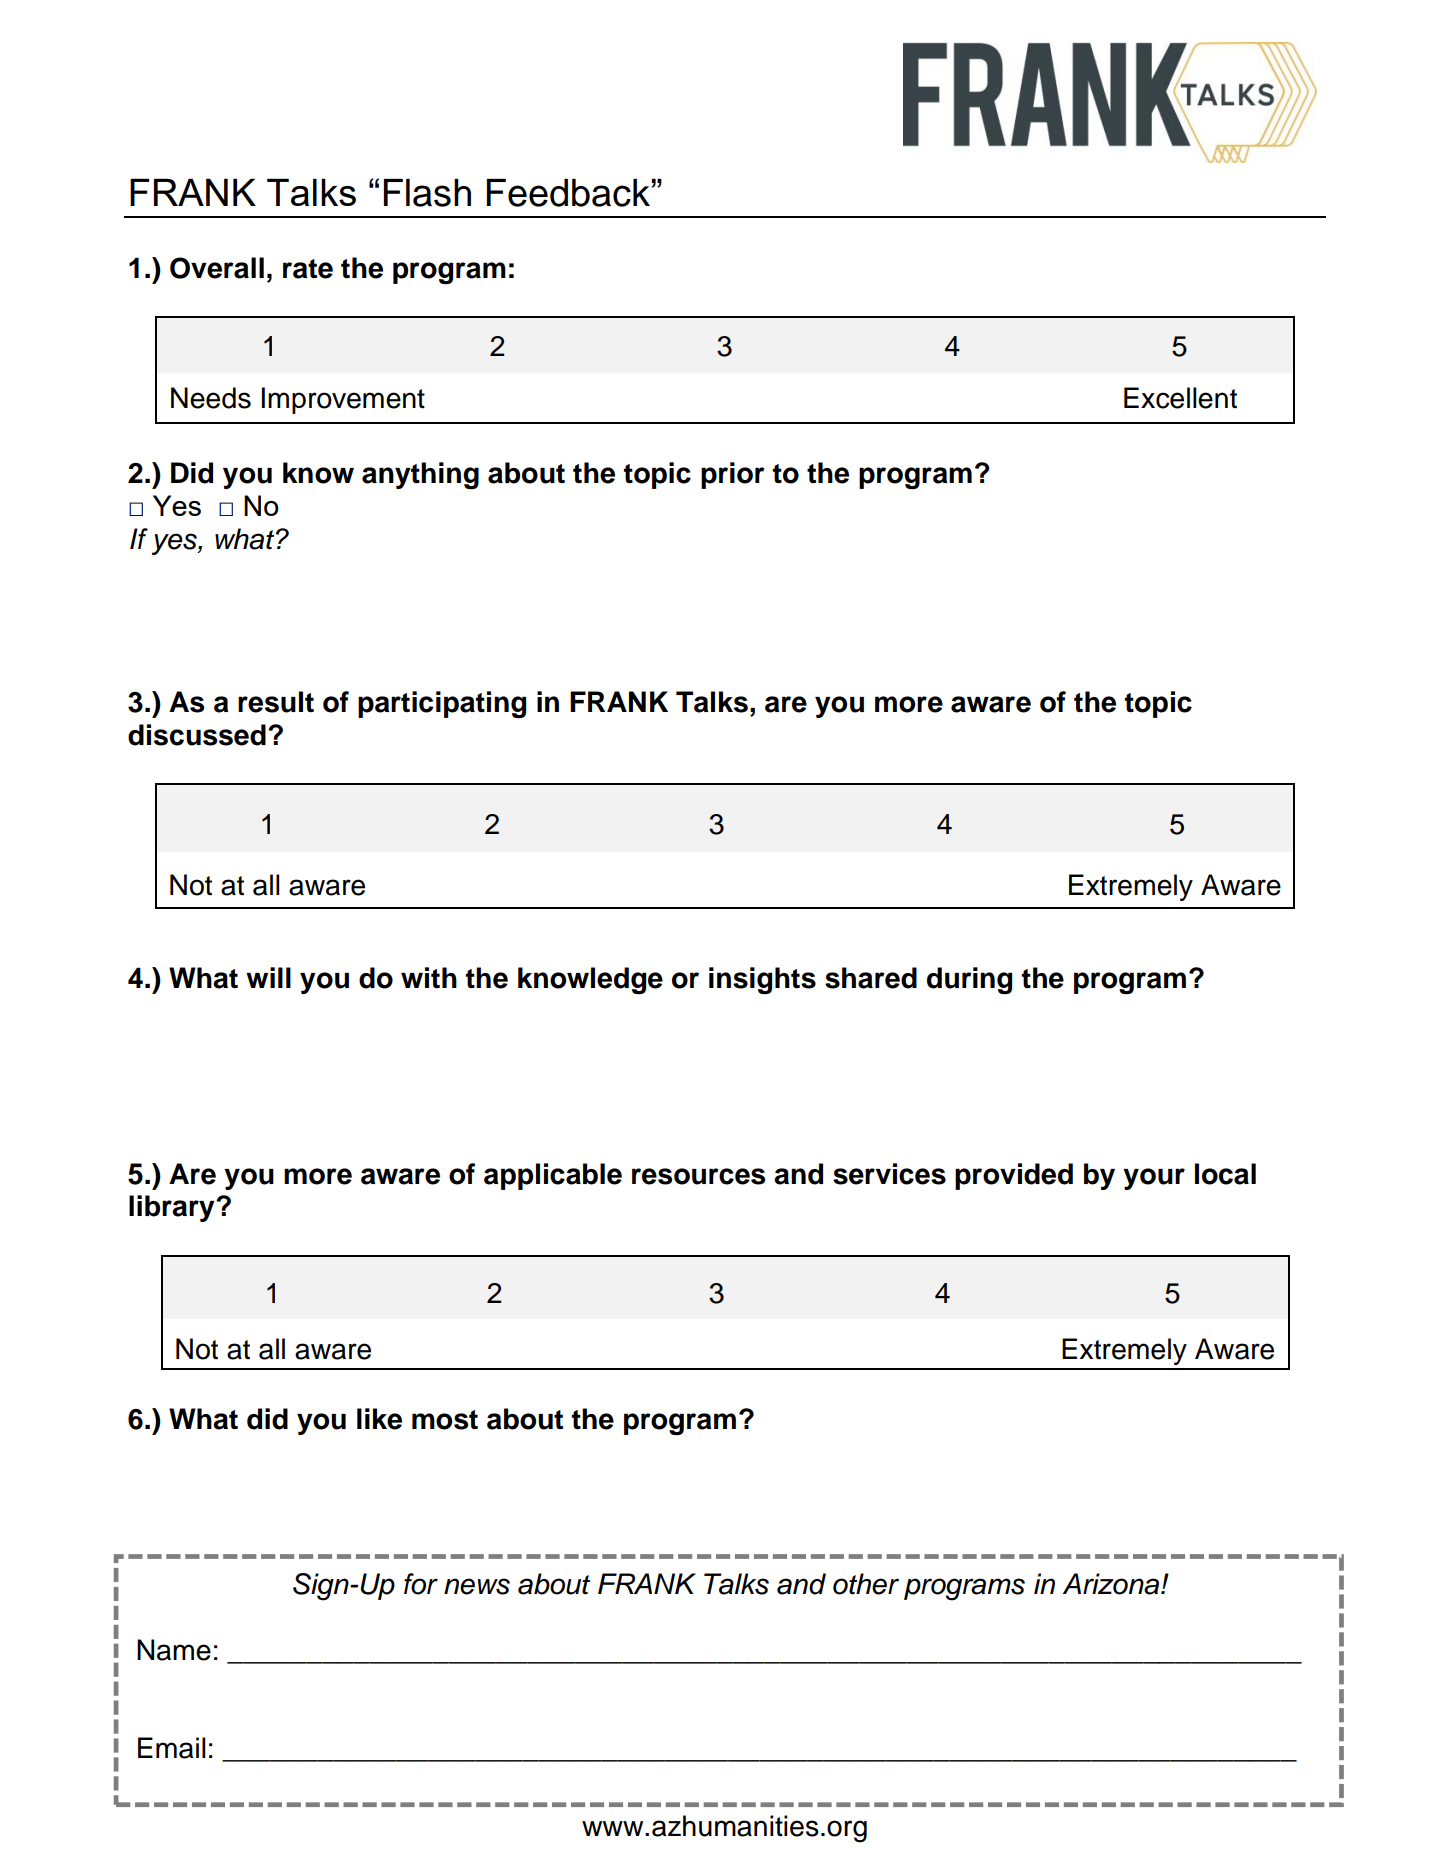  I want to click on Flash, so click(427, 193).
